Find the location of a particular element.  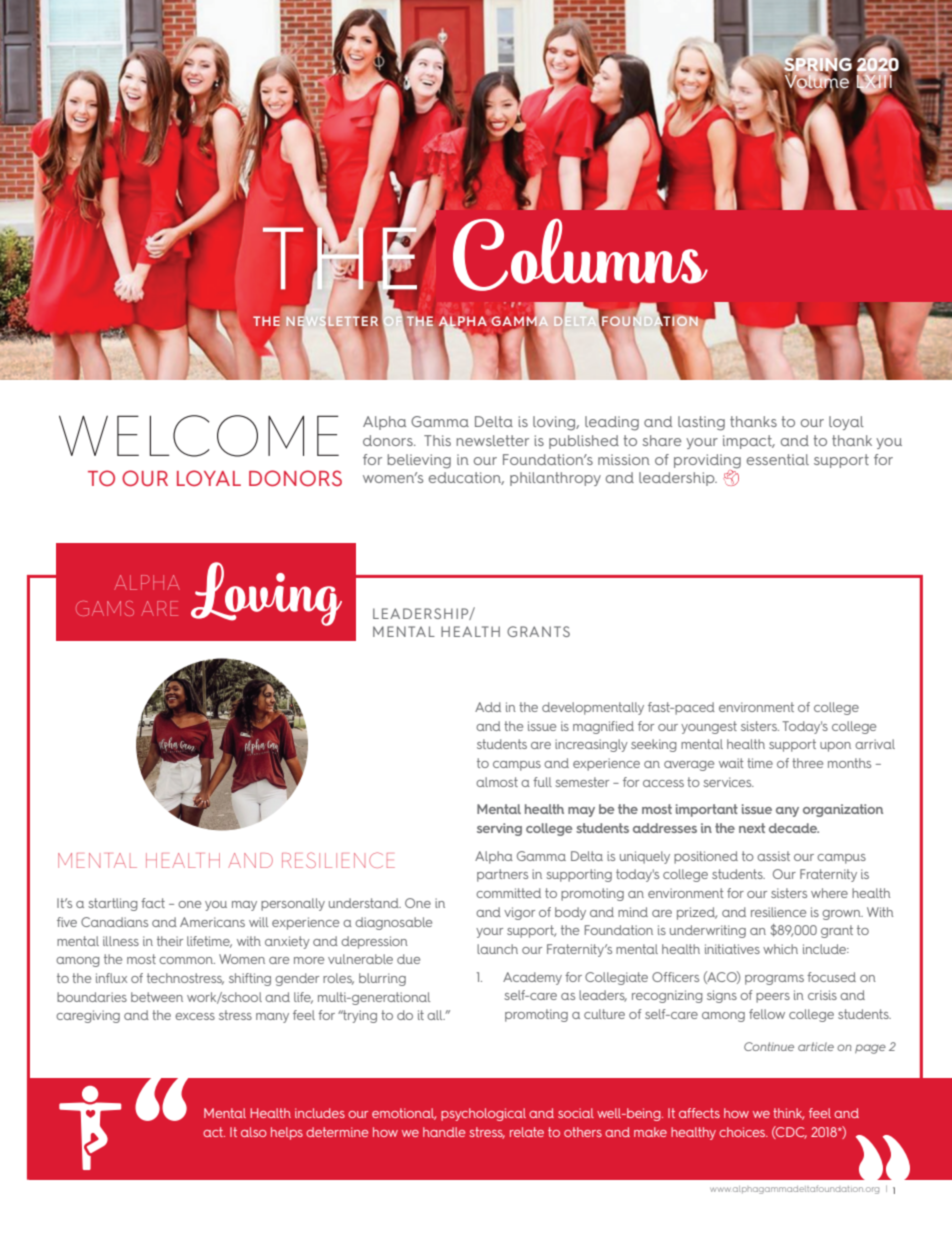

psychological is located at coordinates (483, 1114).
